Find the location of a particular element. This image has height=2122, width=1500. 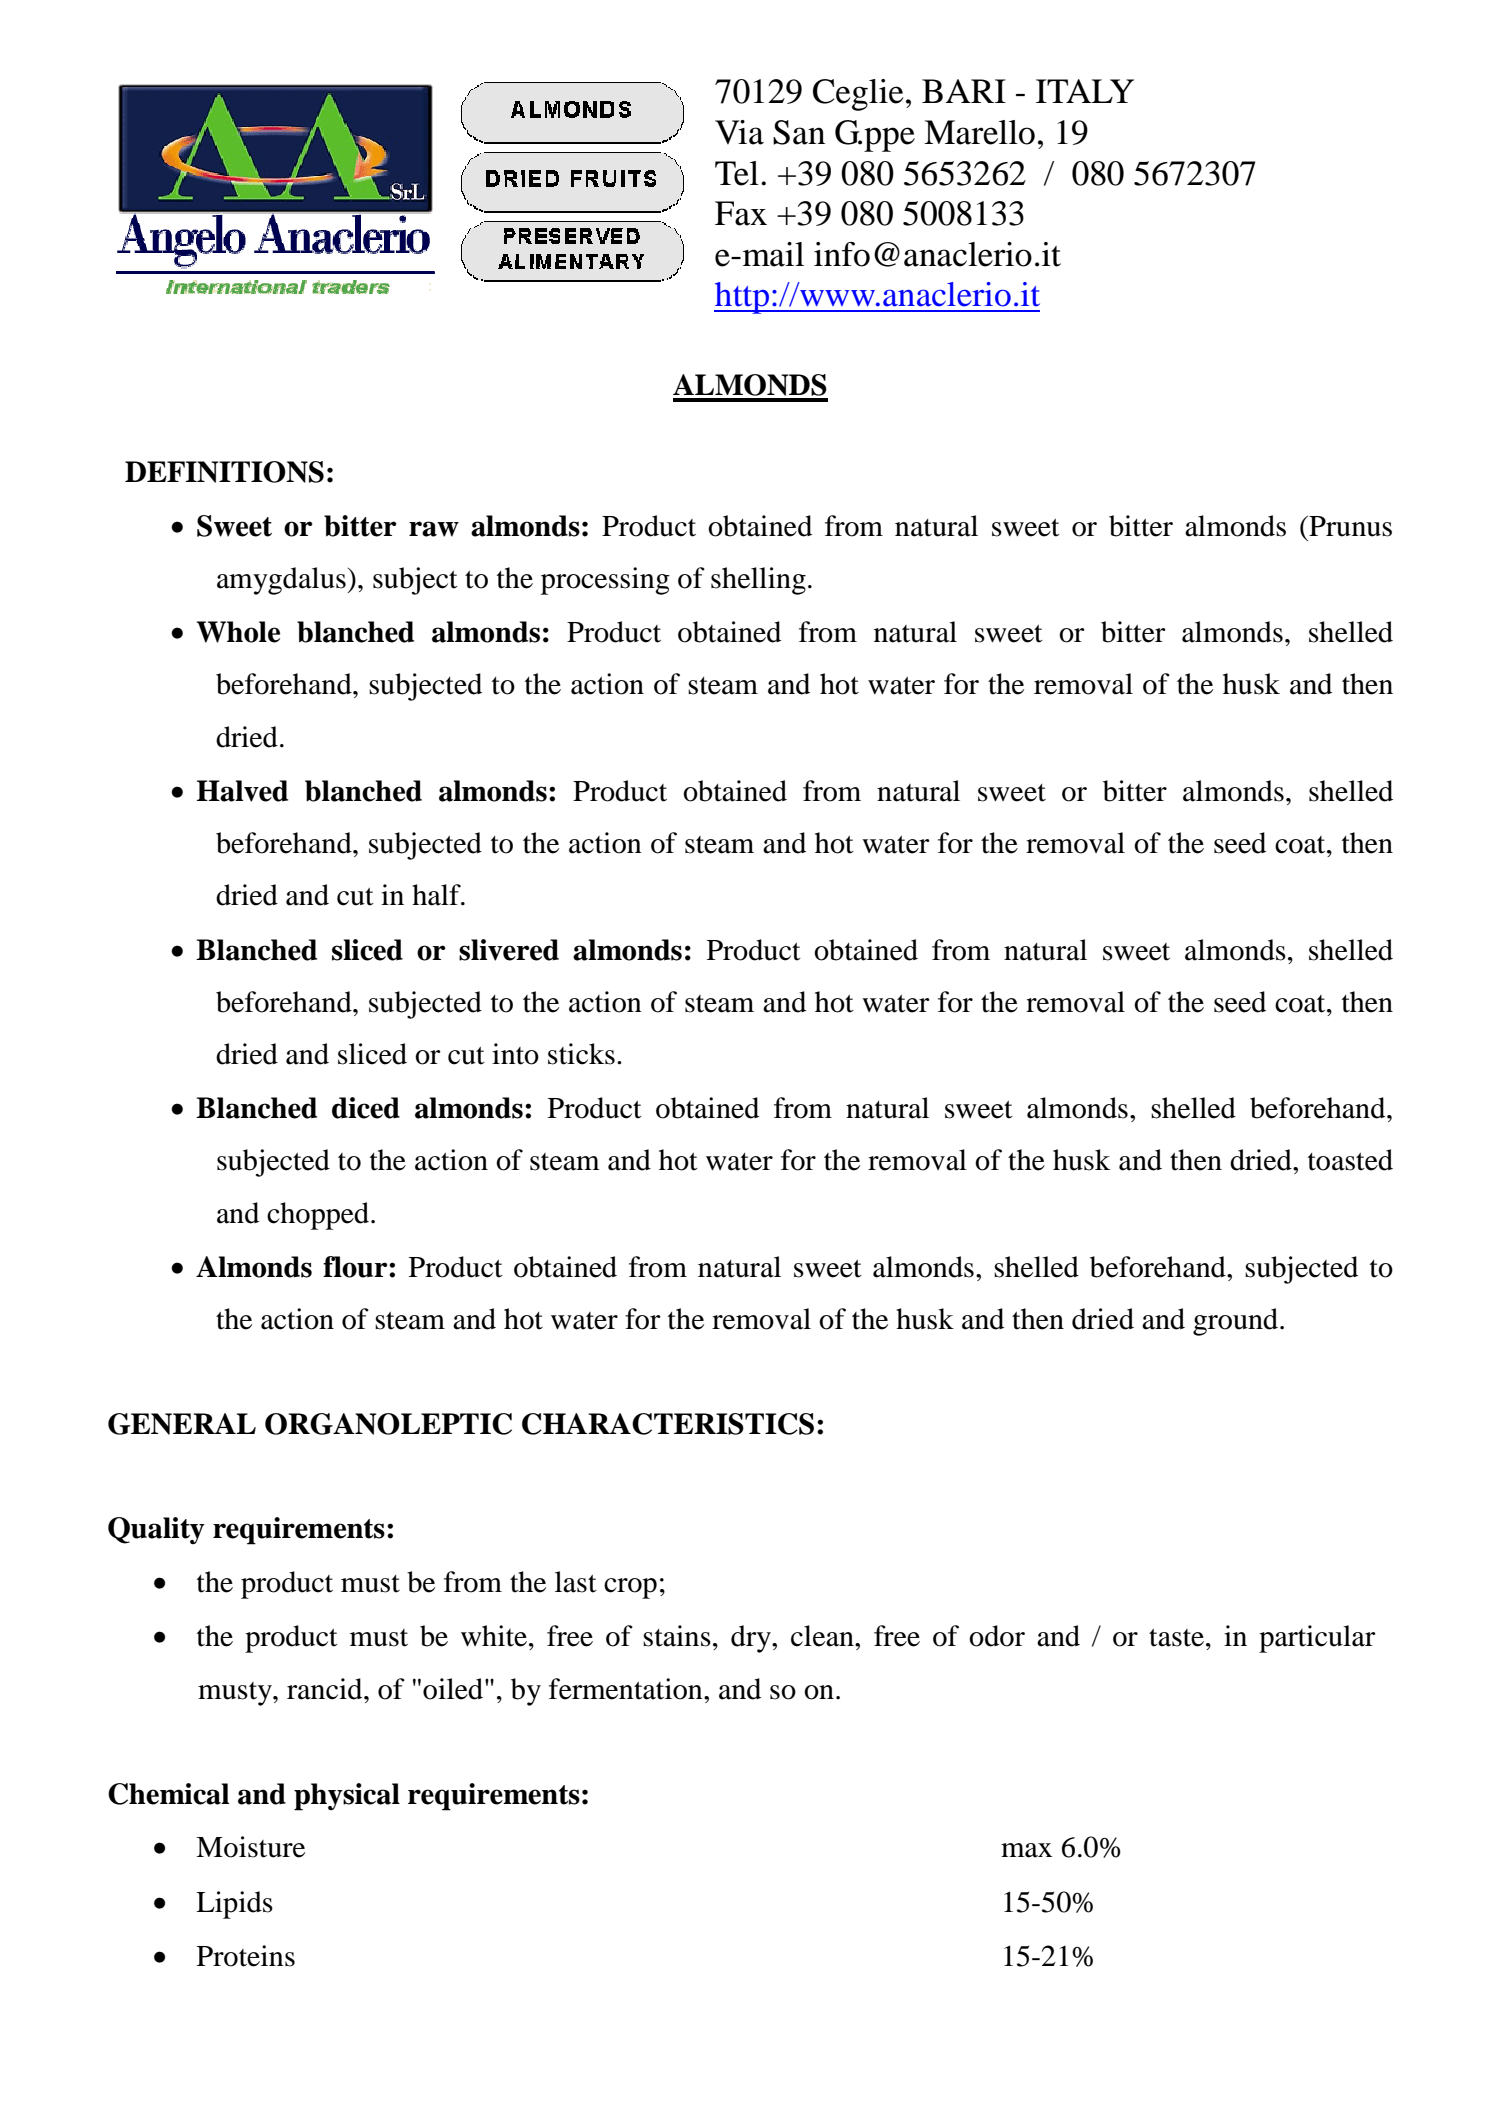

ITALY is located at coordinates (1085, 91).
